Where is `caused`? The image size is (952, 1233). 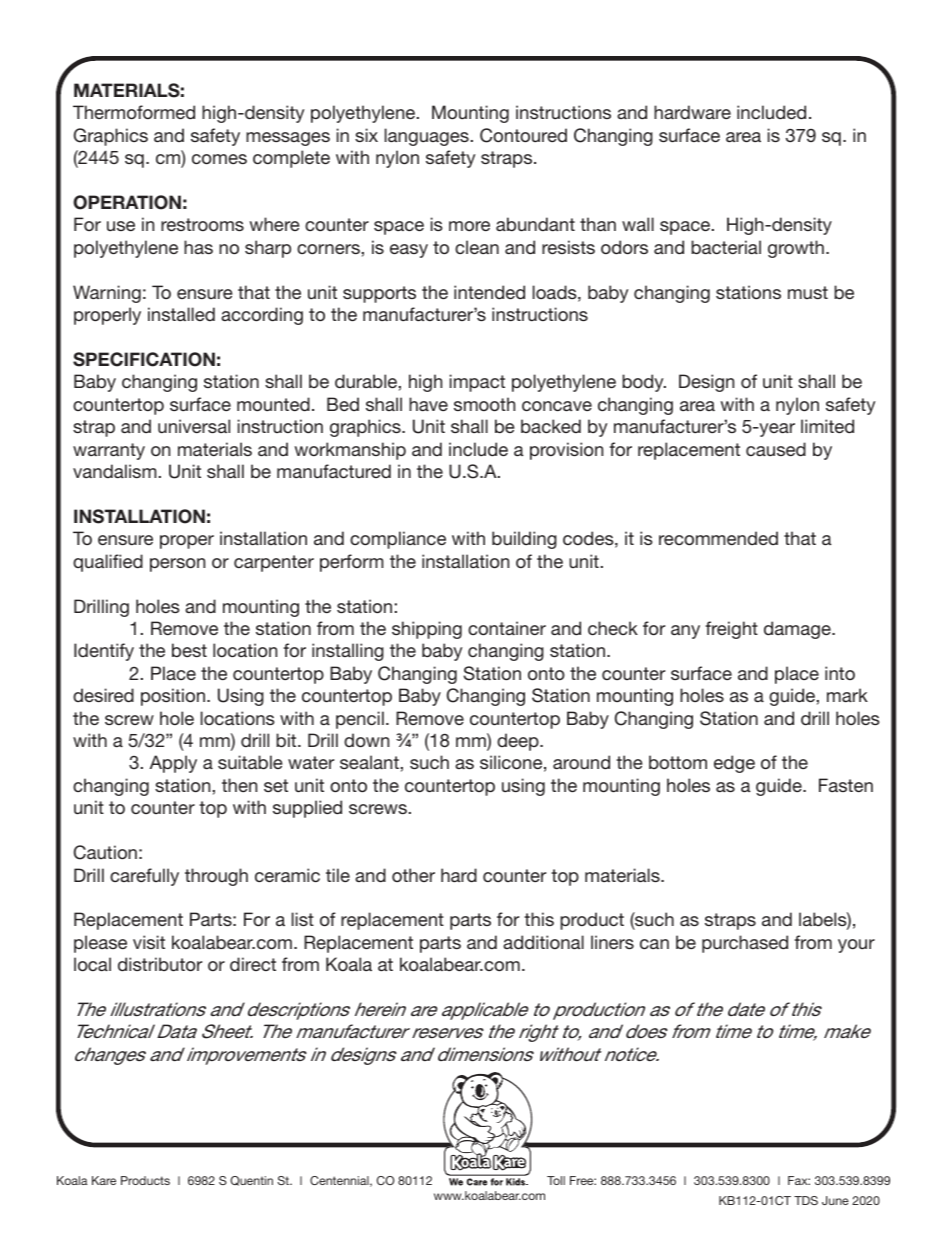 caused is located at coordinates (776, 449).
